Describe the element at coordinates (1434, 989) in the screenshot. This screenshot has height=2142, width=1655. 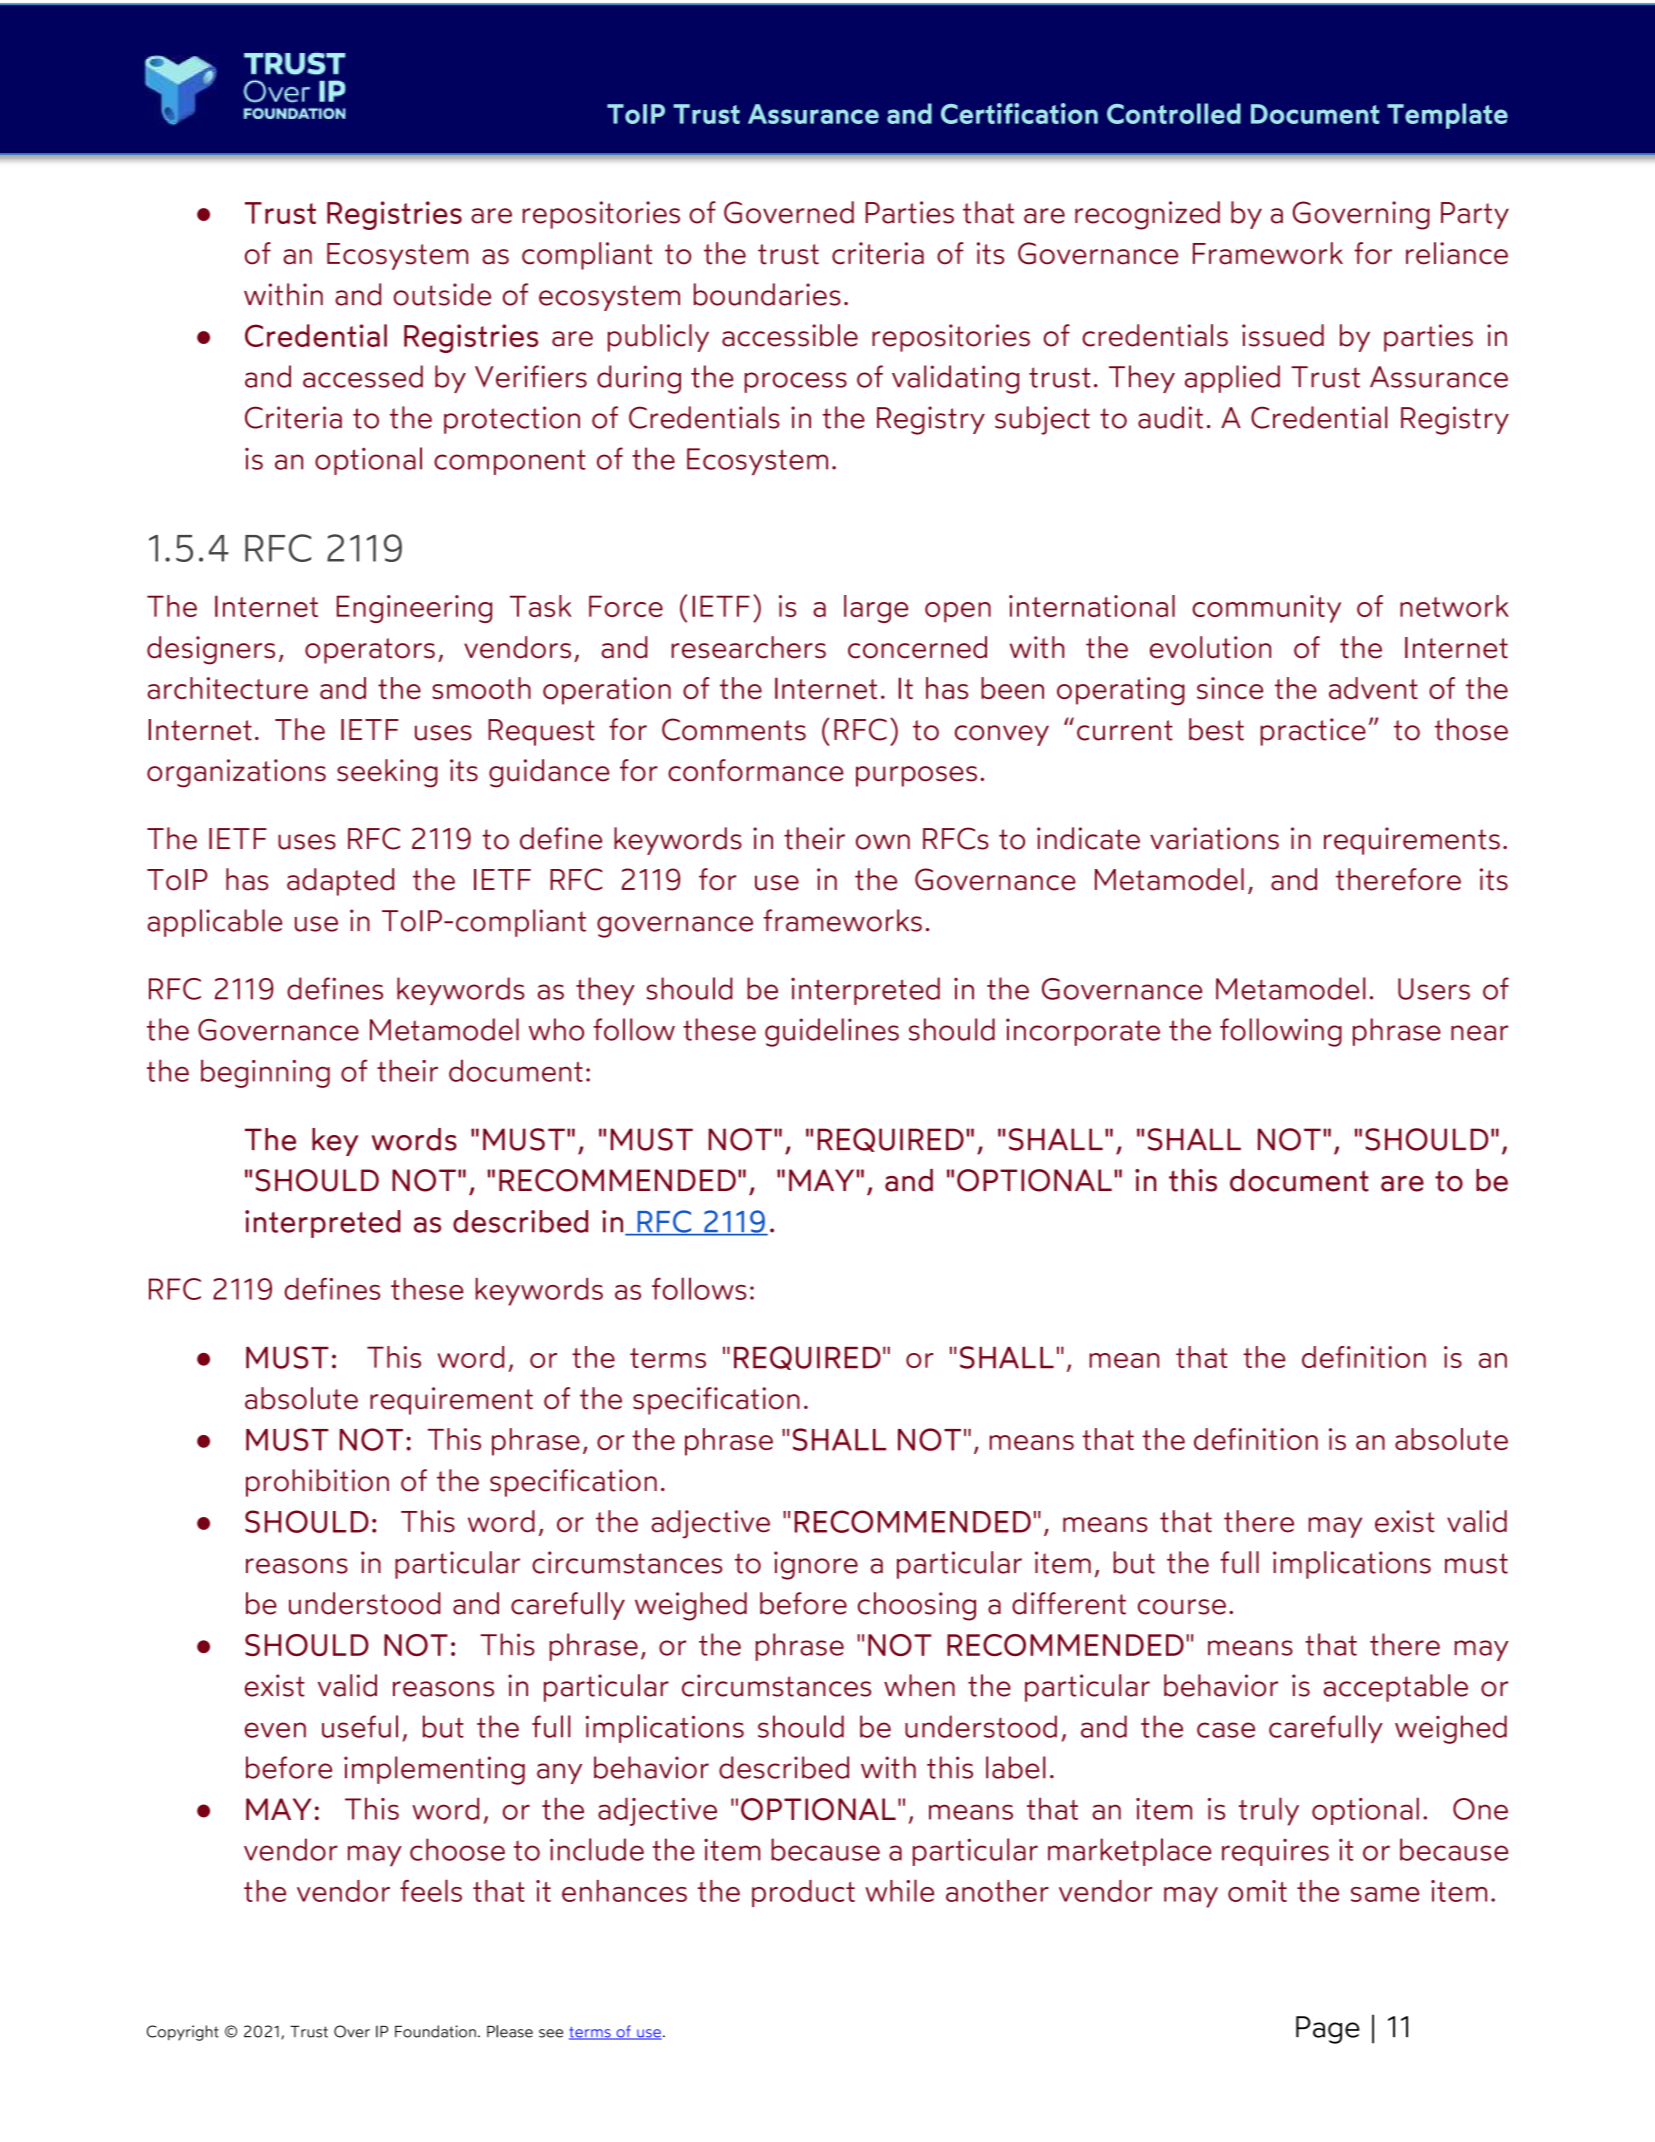
I see `Users` at that location.
